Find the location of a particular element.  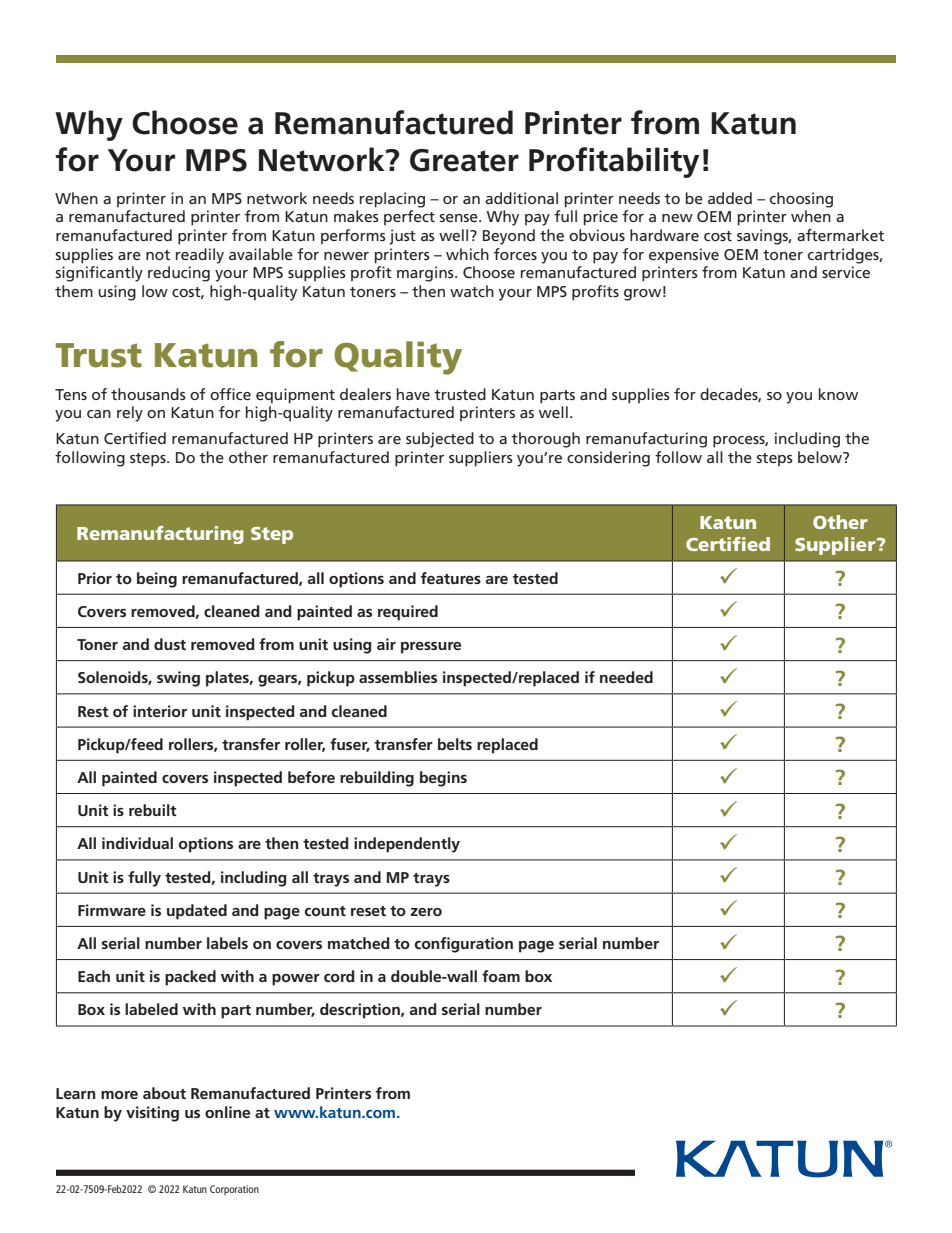

pressure is located at coordinates (431, 648).
